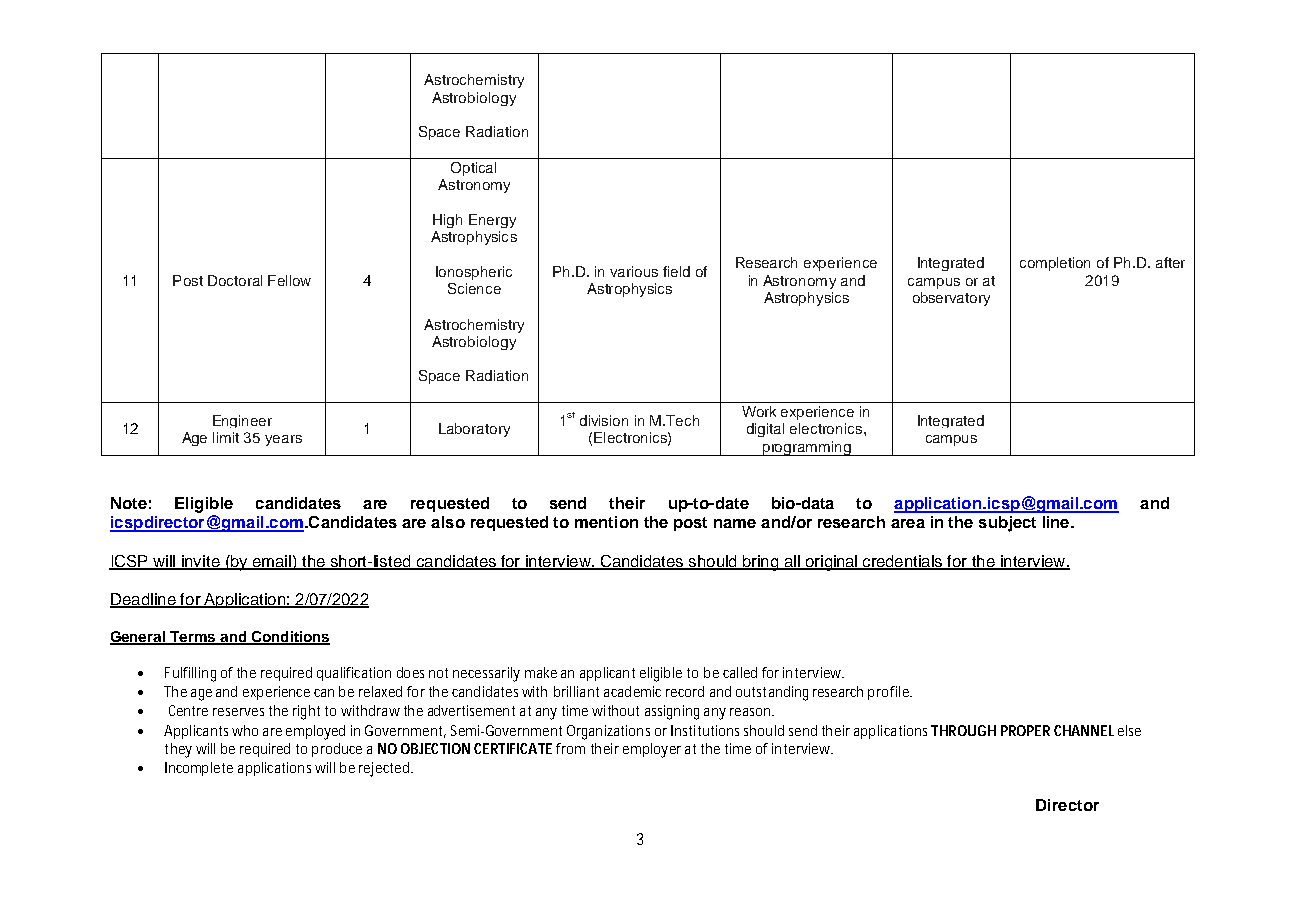  Describe the element at coordinates (201, 562) in the screenshot. I see `invite` at that location.
